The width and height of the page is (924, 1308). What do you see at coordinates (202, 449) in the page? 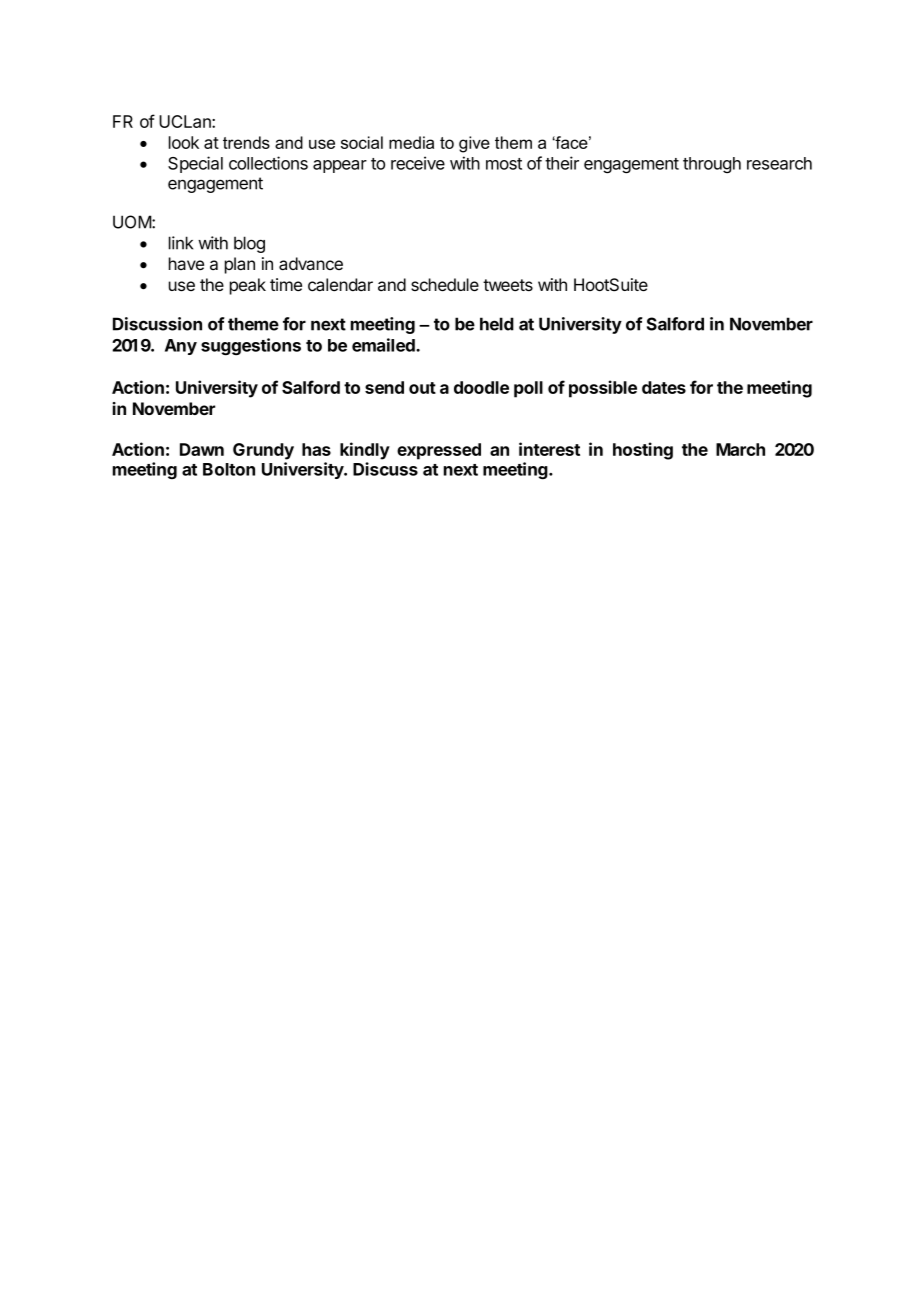
I see `Dawn` at bounding box center [202, 449].
